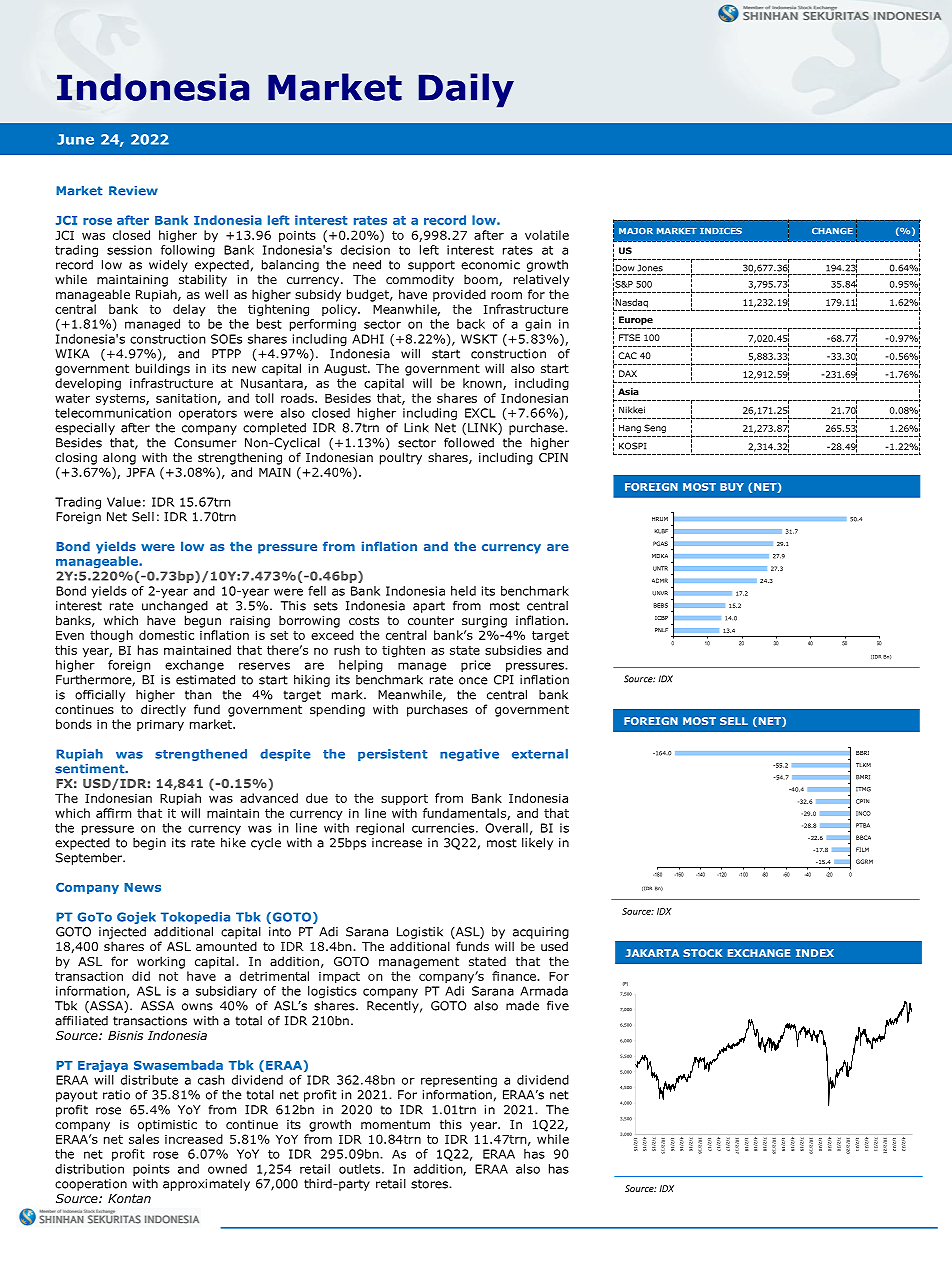 This image has height=1270, width=952. I want to click on sales, so click(144, 1139).
